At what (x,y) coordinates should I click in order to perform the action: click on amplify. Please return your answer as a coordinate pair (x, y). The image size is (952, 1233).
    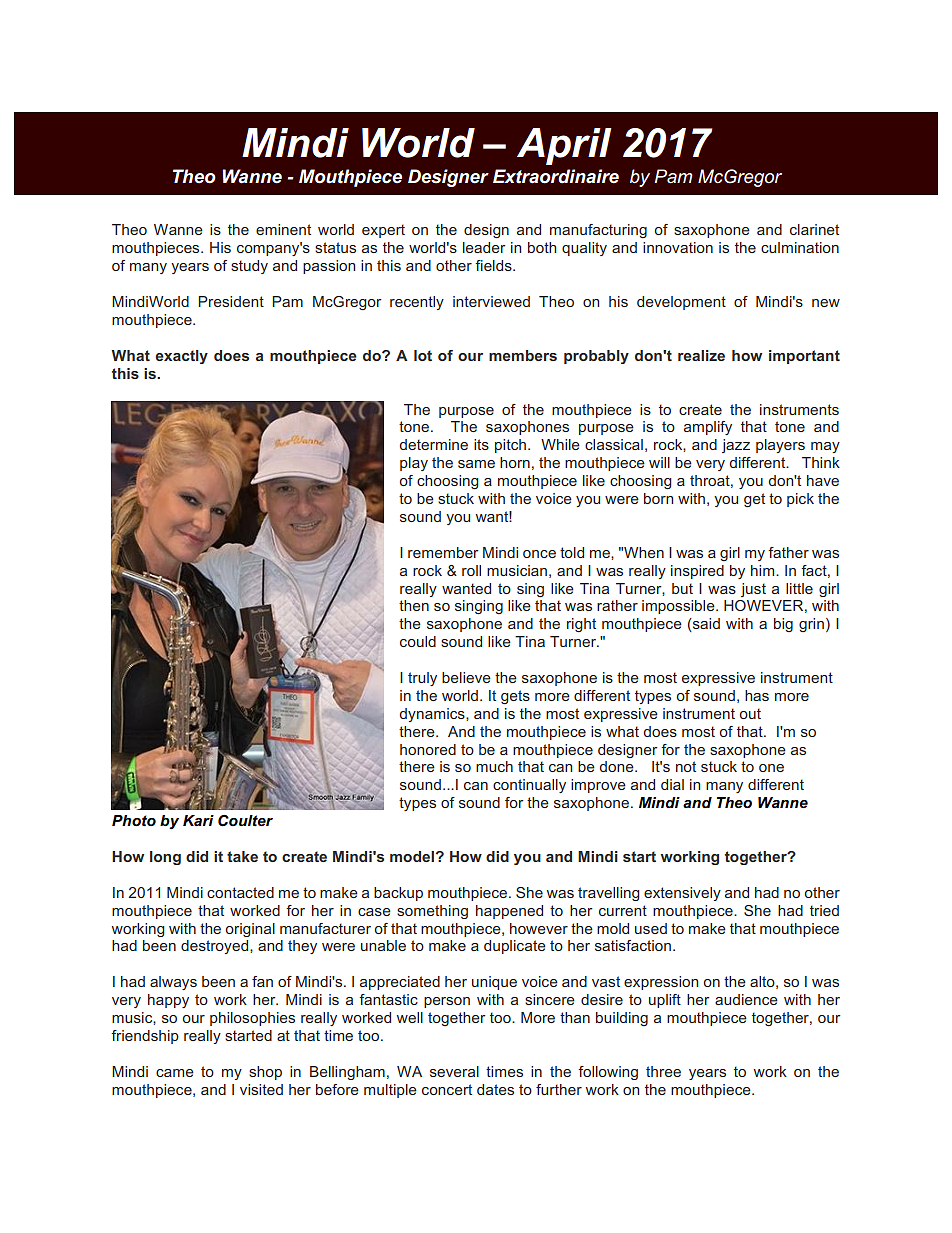
    Looking at the image, I should click on (708, 428).
